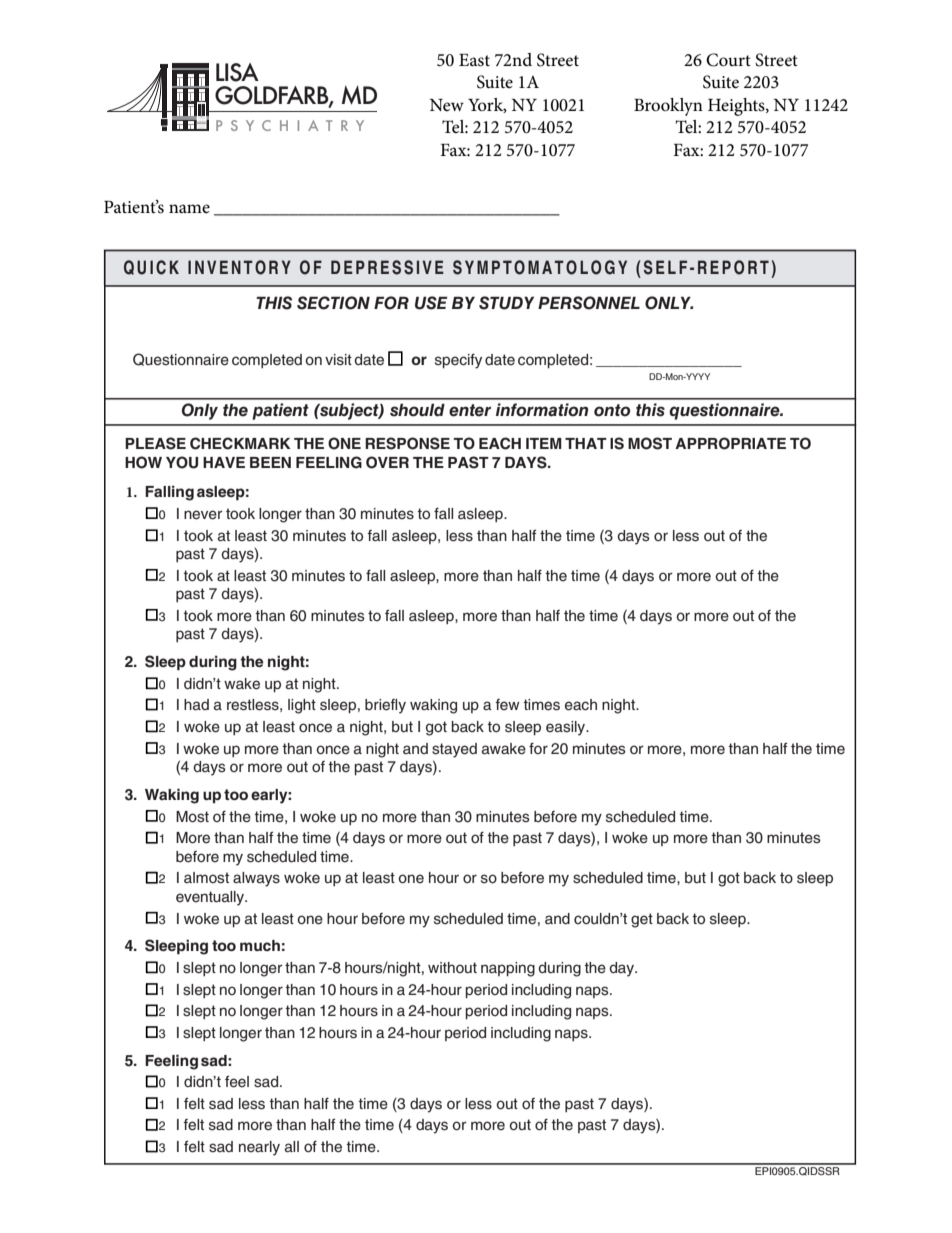 Image resolution: width=952 pixels, height=1233 pixels. Describe the element at coordinates (387, 462) in the page. I see `OVER` at that location.
